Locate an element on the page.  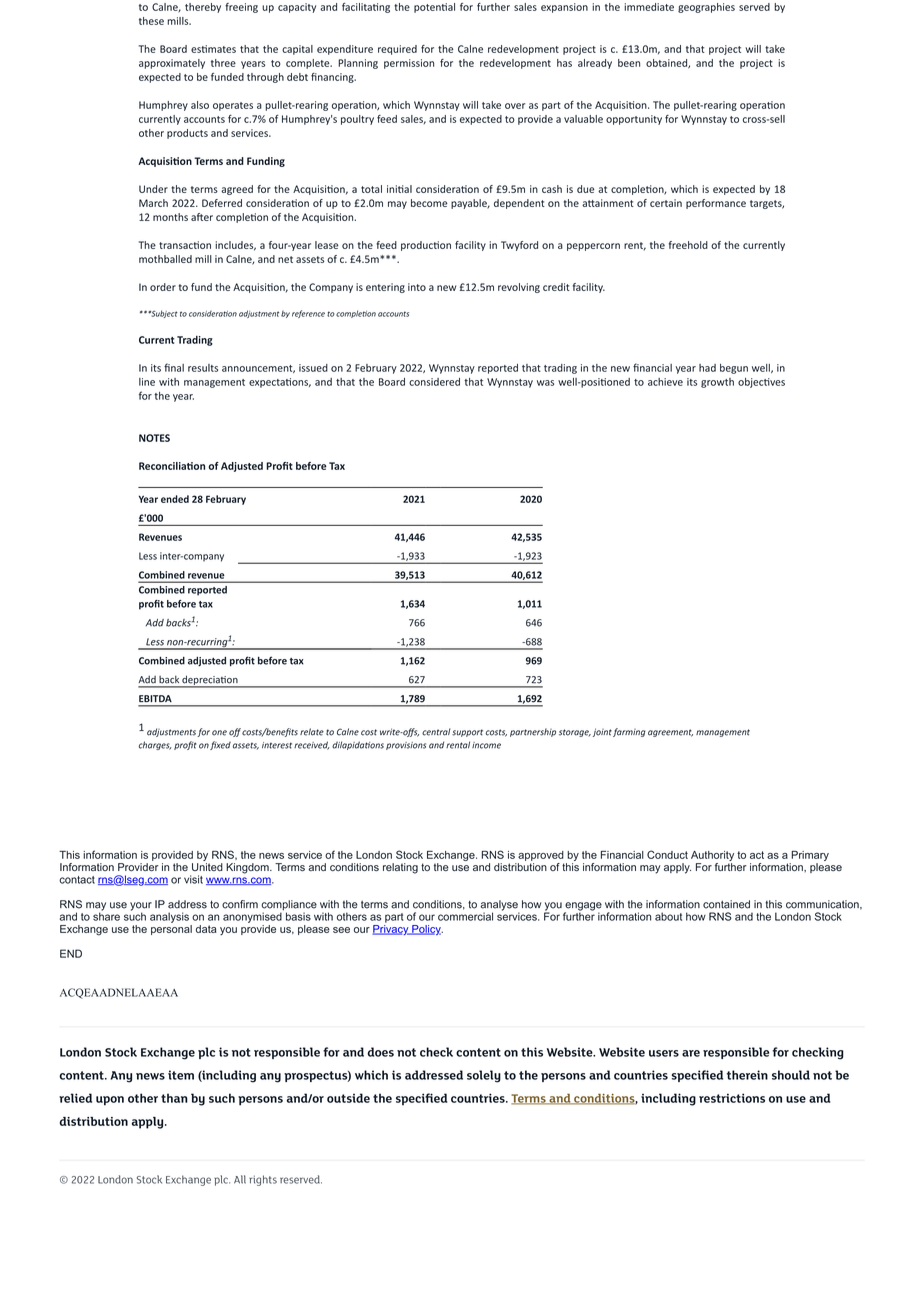
ended is located at coordinates (175, 499).
